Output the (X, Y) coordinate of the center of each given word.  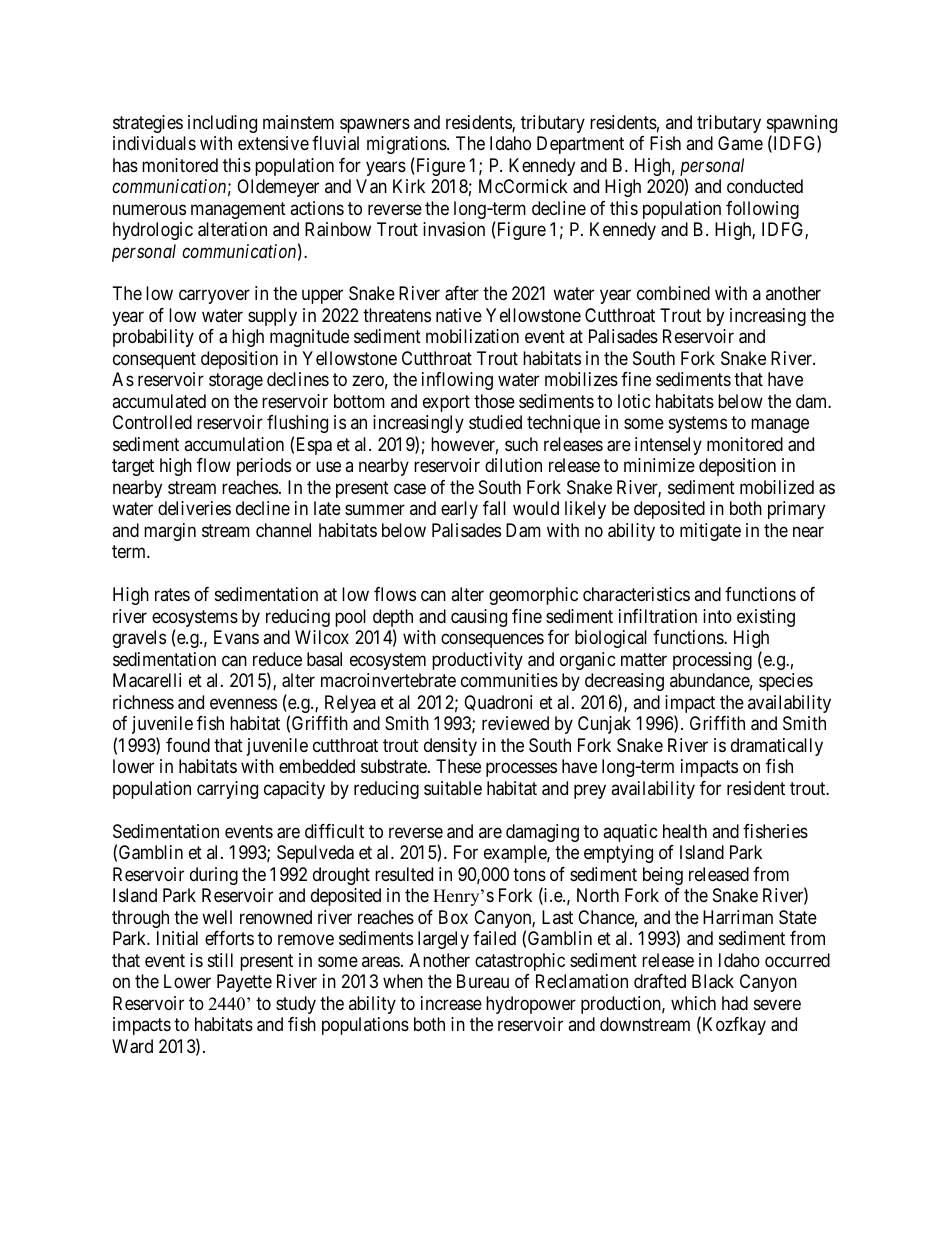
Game (740, 143)
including (222, 124)
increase (451, 1003)
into (717, 616)
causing (479, 618)
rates (172, 595)
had (735, 1003)
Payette (244, 983)
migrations (407, 145)
